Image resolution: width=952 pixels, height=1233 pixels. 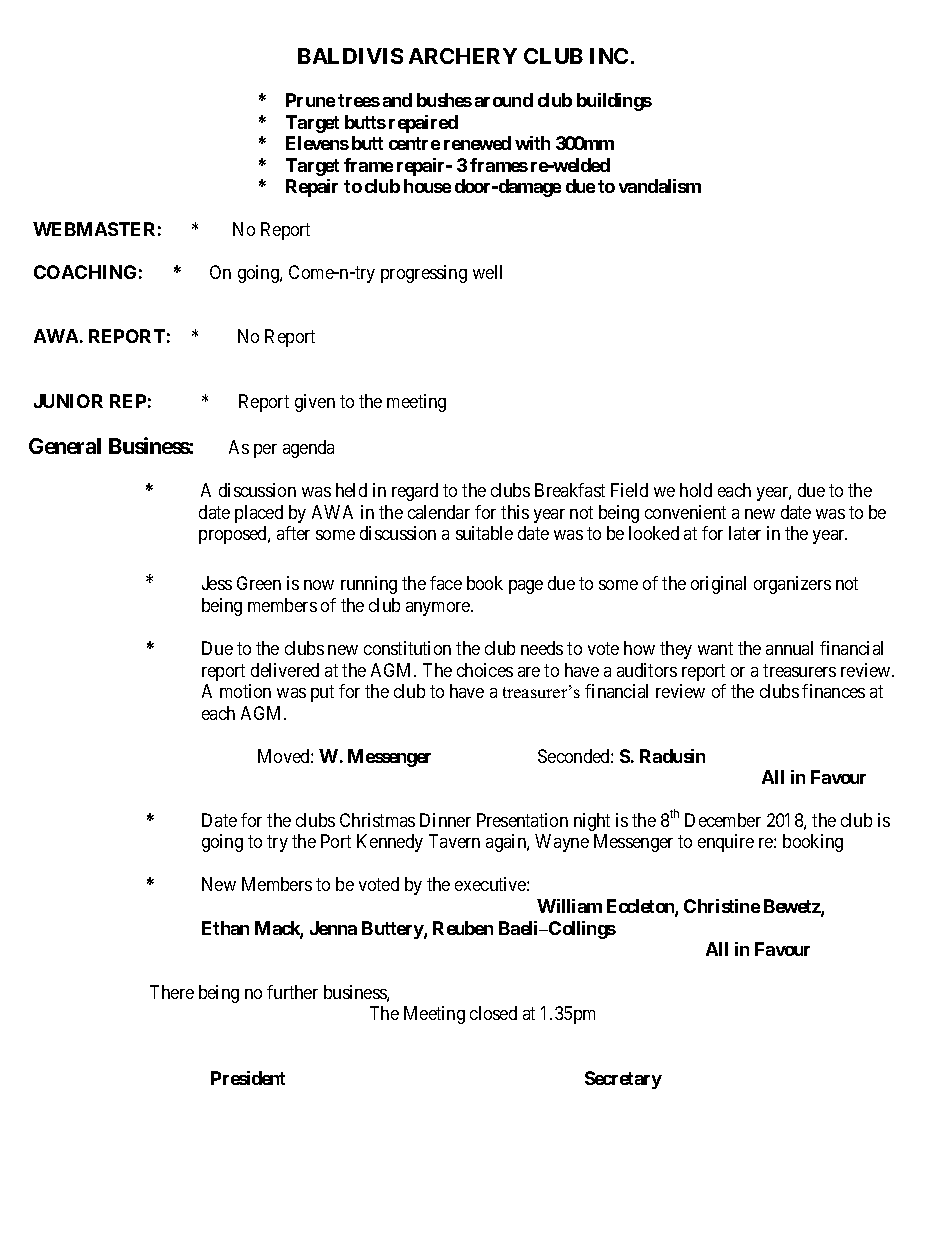 What do you see at coordinates (485, 670) in the image?
I see `choices` at bounding box center [485, 670].
